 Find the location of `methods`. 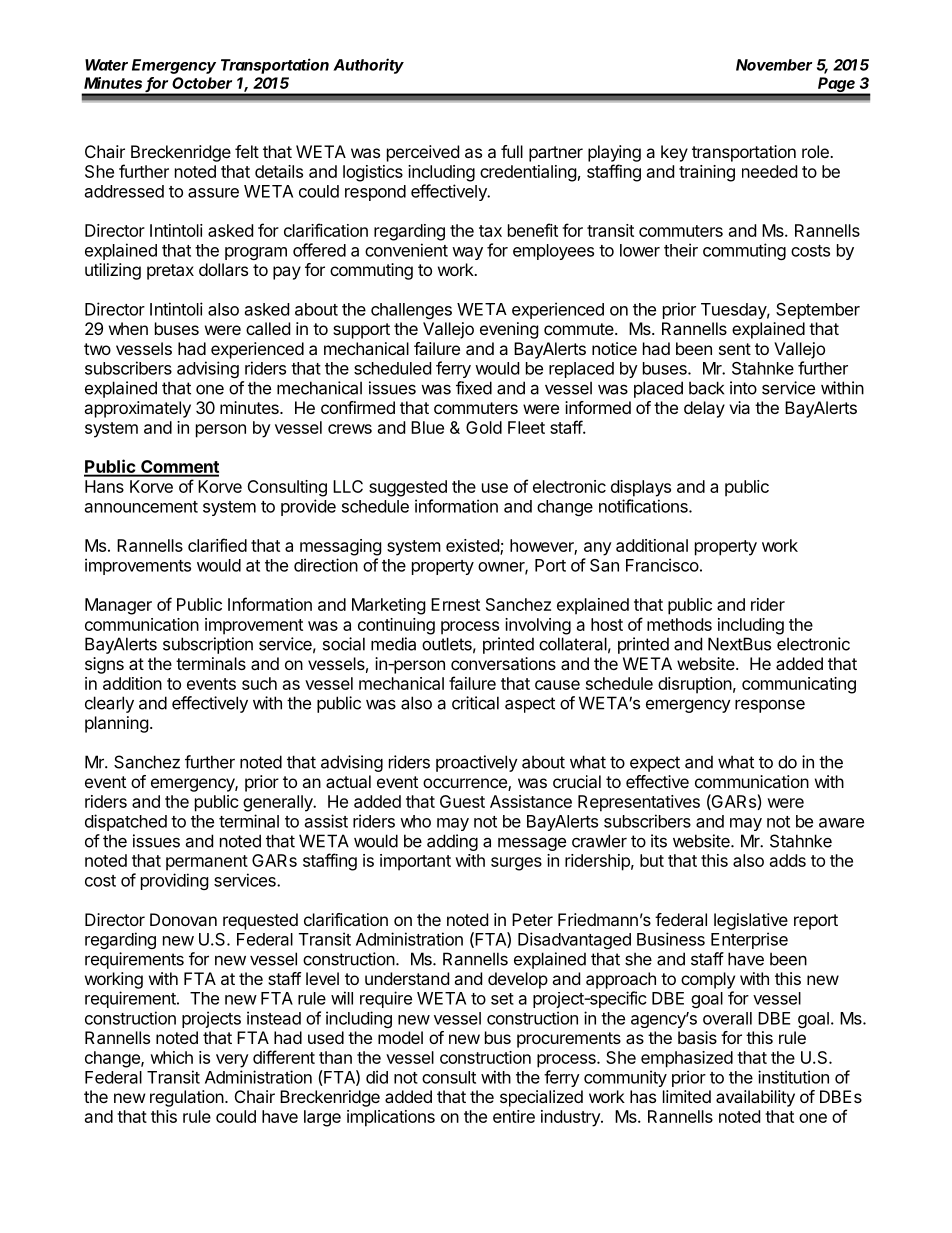

methods is located at coordinates (679, 624).
